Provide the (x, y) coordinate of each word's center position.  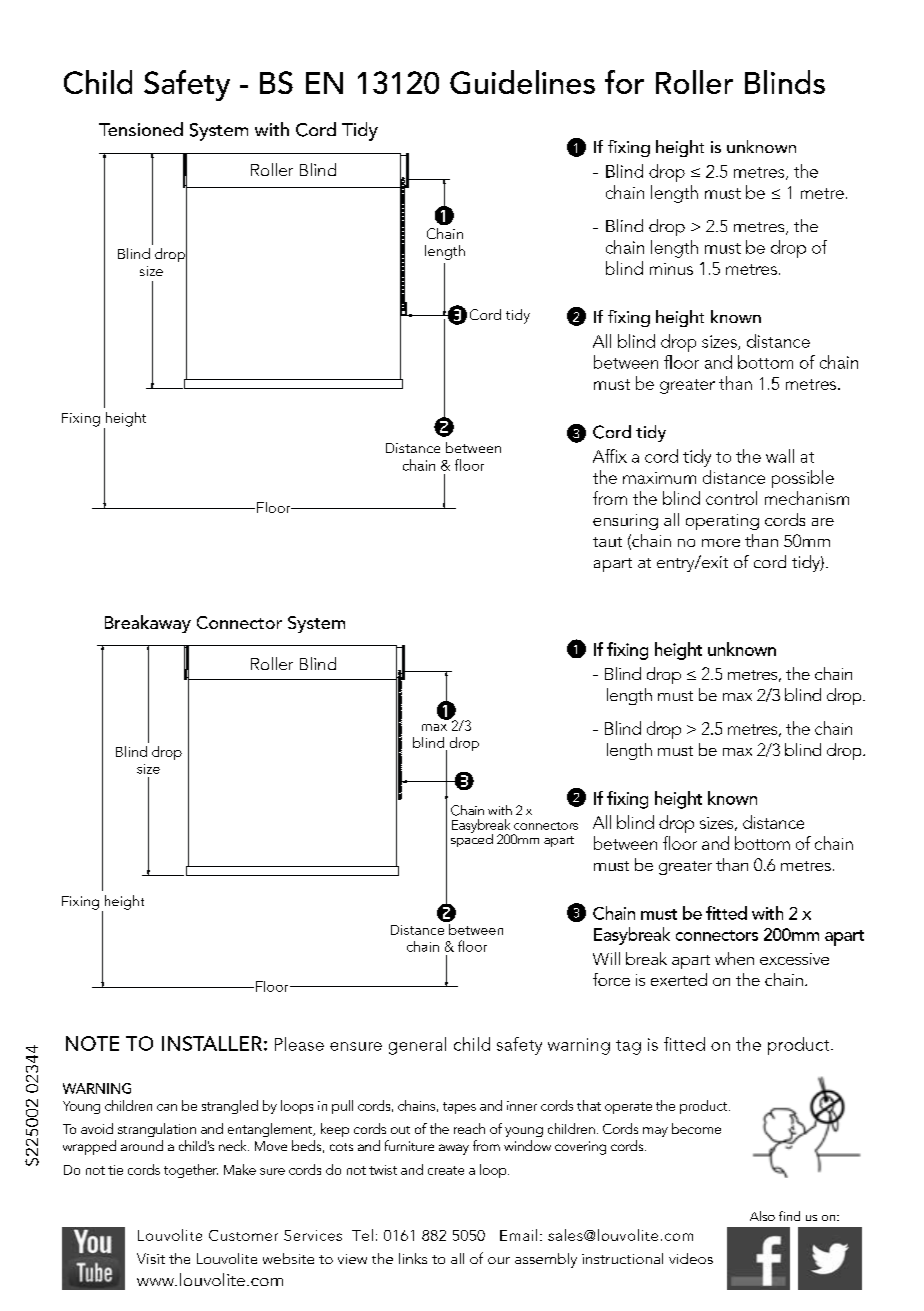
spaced (472, 839)
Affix (610, 456)
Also (762, 1216)
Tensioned (141, 129)
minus (671, 269)
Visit (151, 1258)
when (734, 958)
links (413, 1258)
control (731, 498)
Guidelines (522, 82)
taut (607, 542)
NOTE (92, 1043)
